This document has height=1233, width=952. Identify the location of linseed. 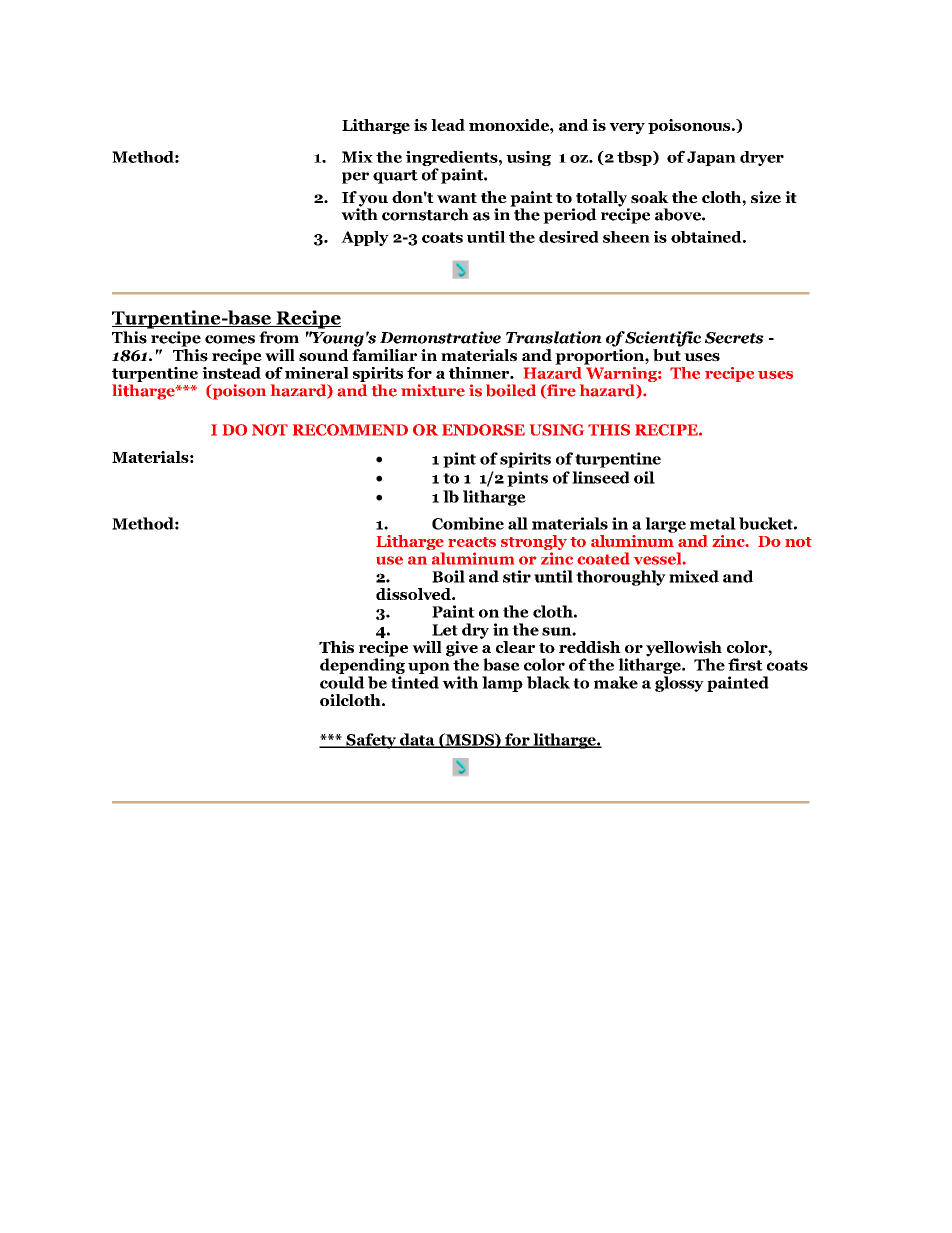
(601, 477).
